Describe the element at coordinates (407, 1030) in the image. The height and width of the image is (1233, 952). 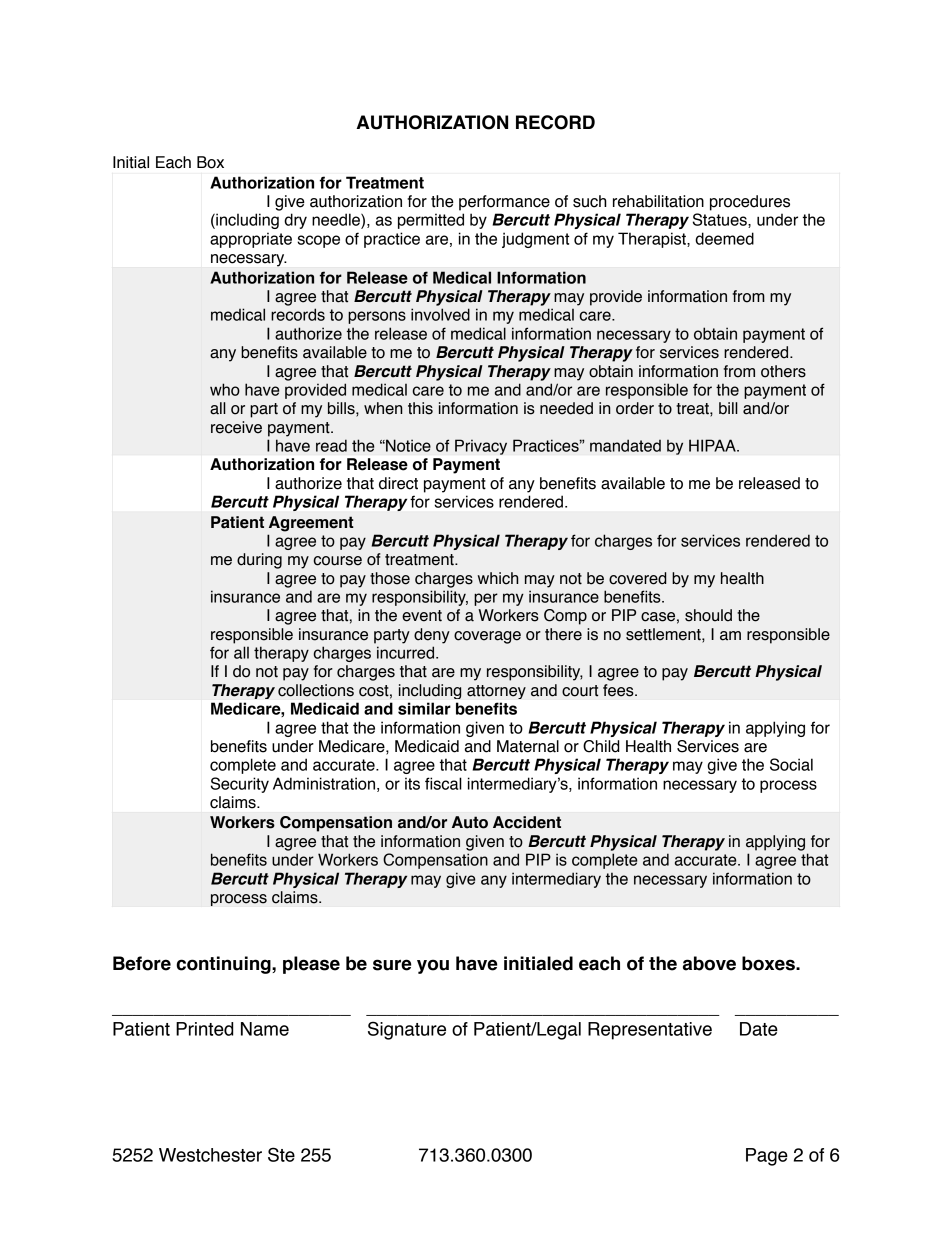
I see `Signature` at that location.
